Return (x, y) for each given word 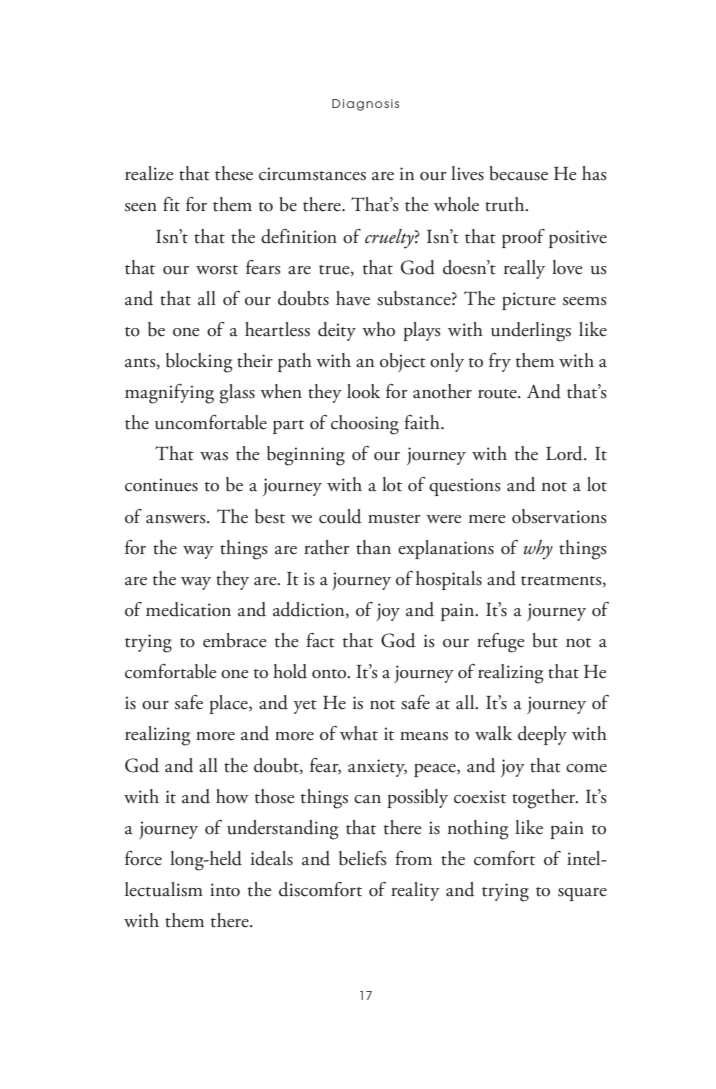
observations (559, 516)
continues (161, 485)
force (143, 858)
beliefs (362, 858)
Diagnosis (365, 105)
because (519, 173)
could (340, 516)
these (234, 173)
